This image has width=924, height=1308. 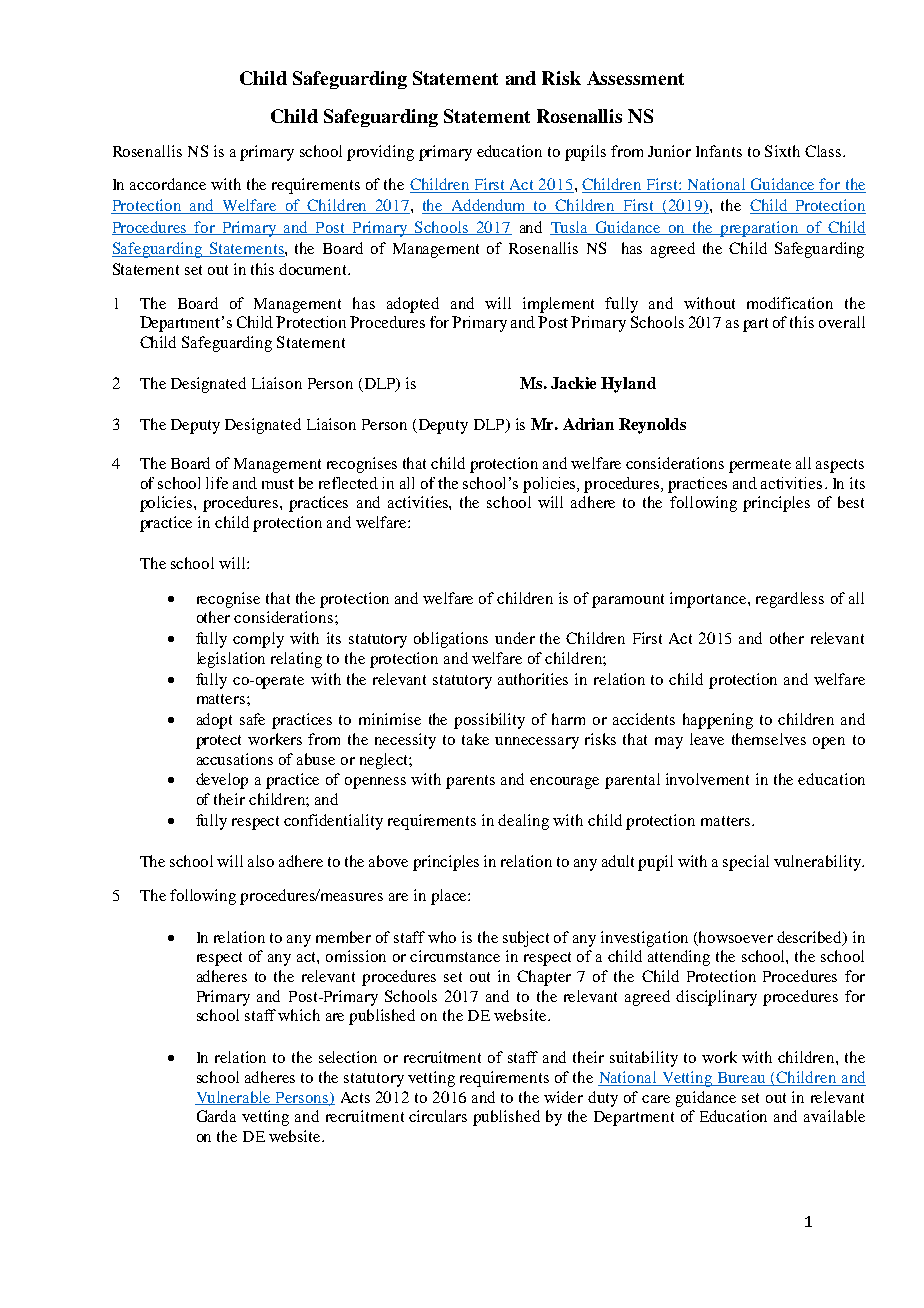 I want to click on comply, so click(x=258, y=640).
